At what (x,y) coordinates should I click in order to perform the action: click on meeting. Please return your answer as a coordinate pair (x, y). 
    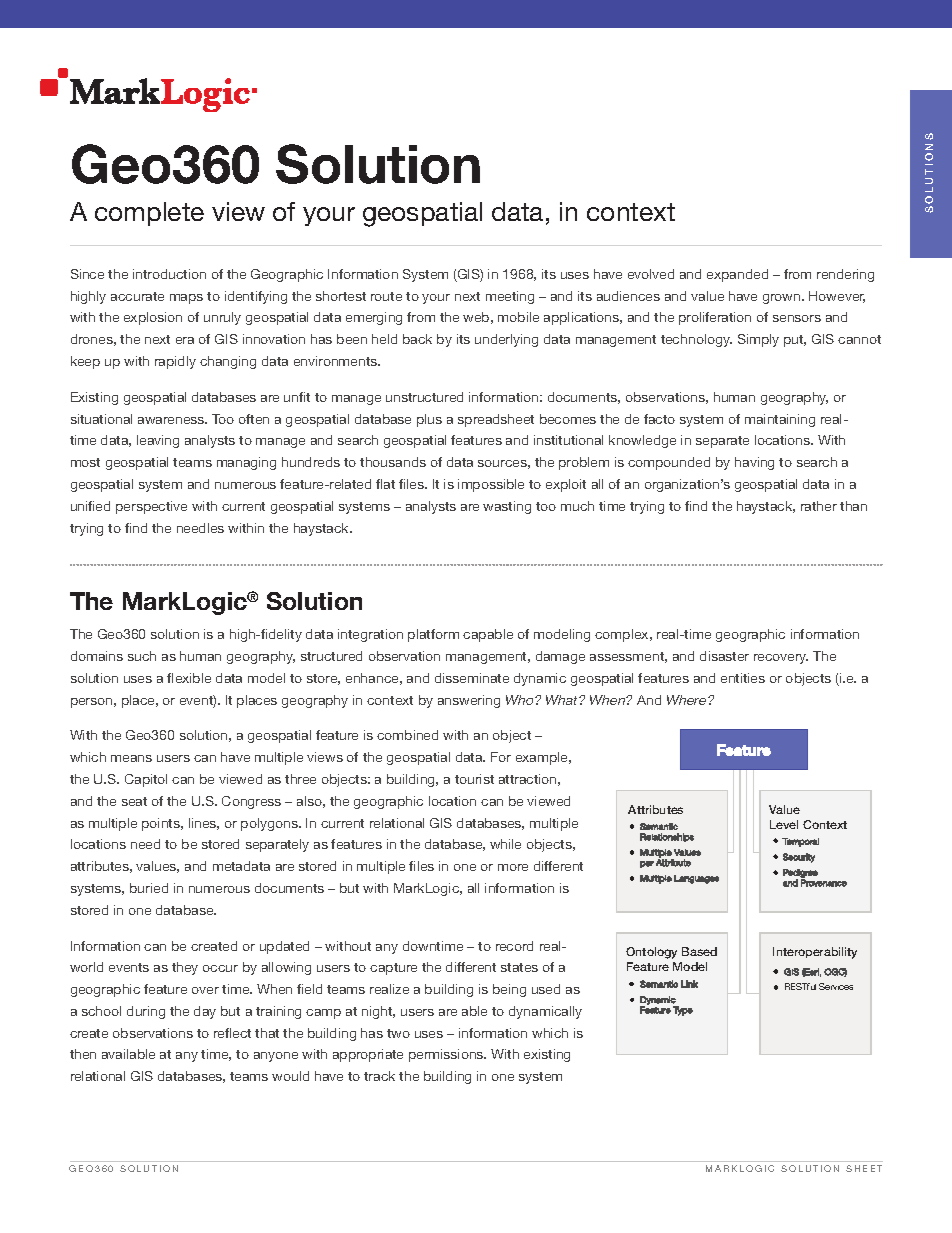
    Looking at the image, I should click on (510, 297).
